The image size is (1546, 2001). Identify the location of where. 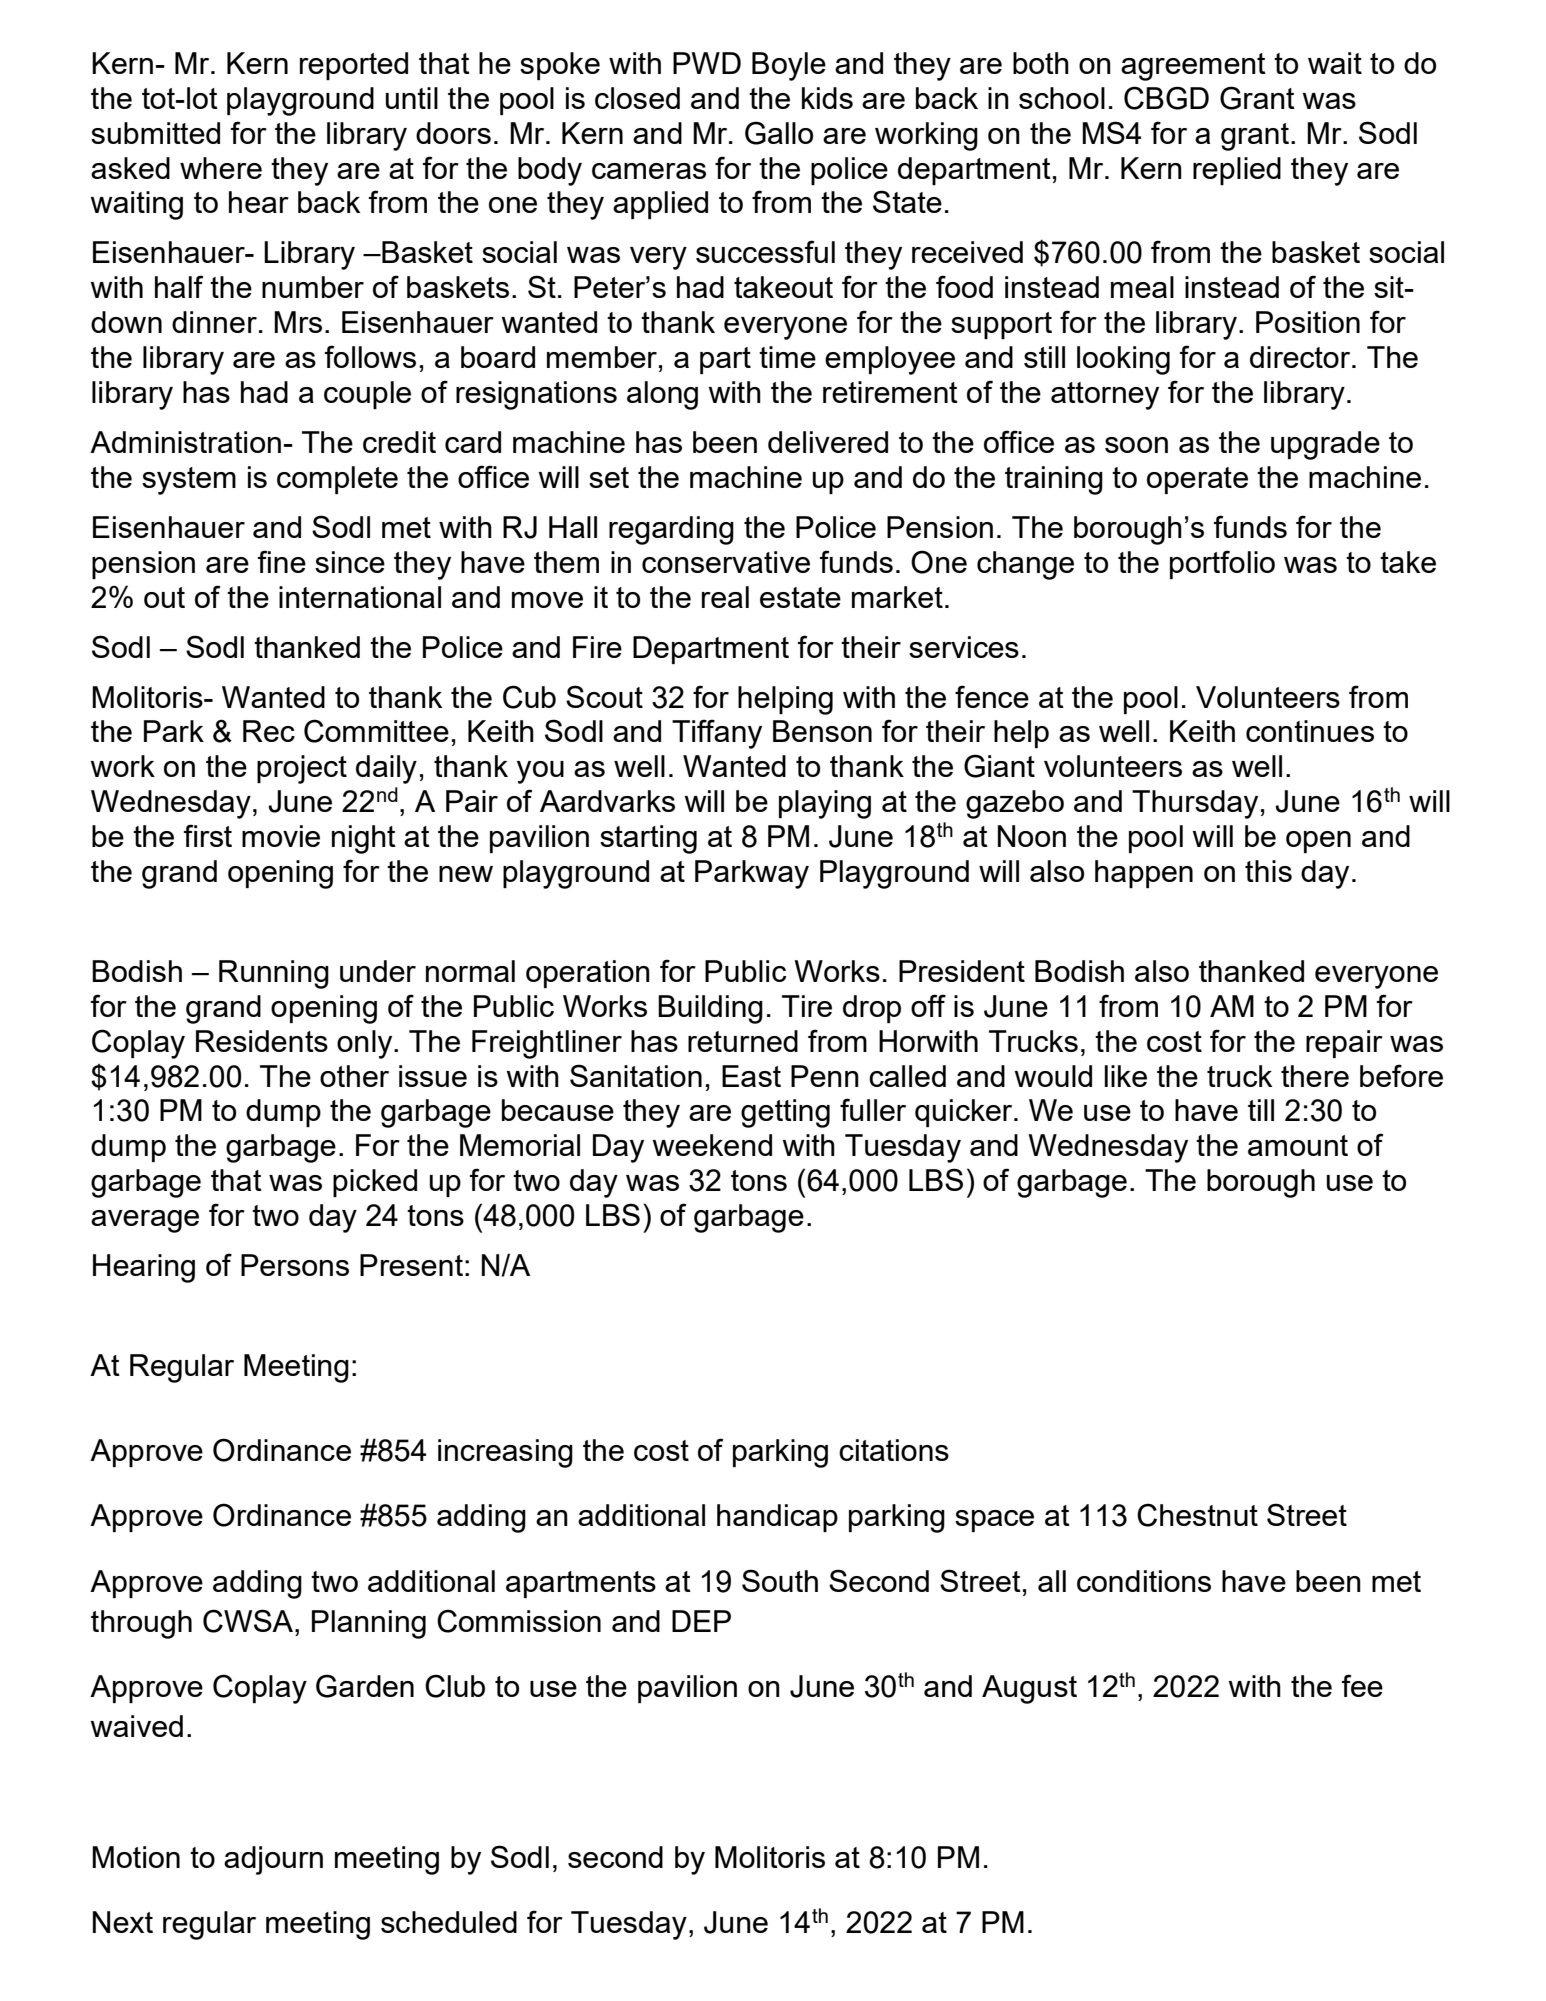
(221, 168).
